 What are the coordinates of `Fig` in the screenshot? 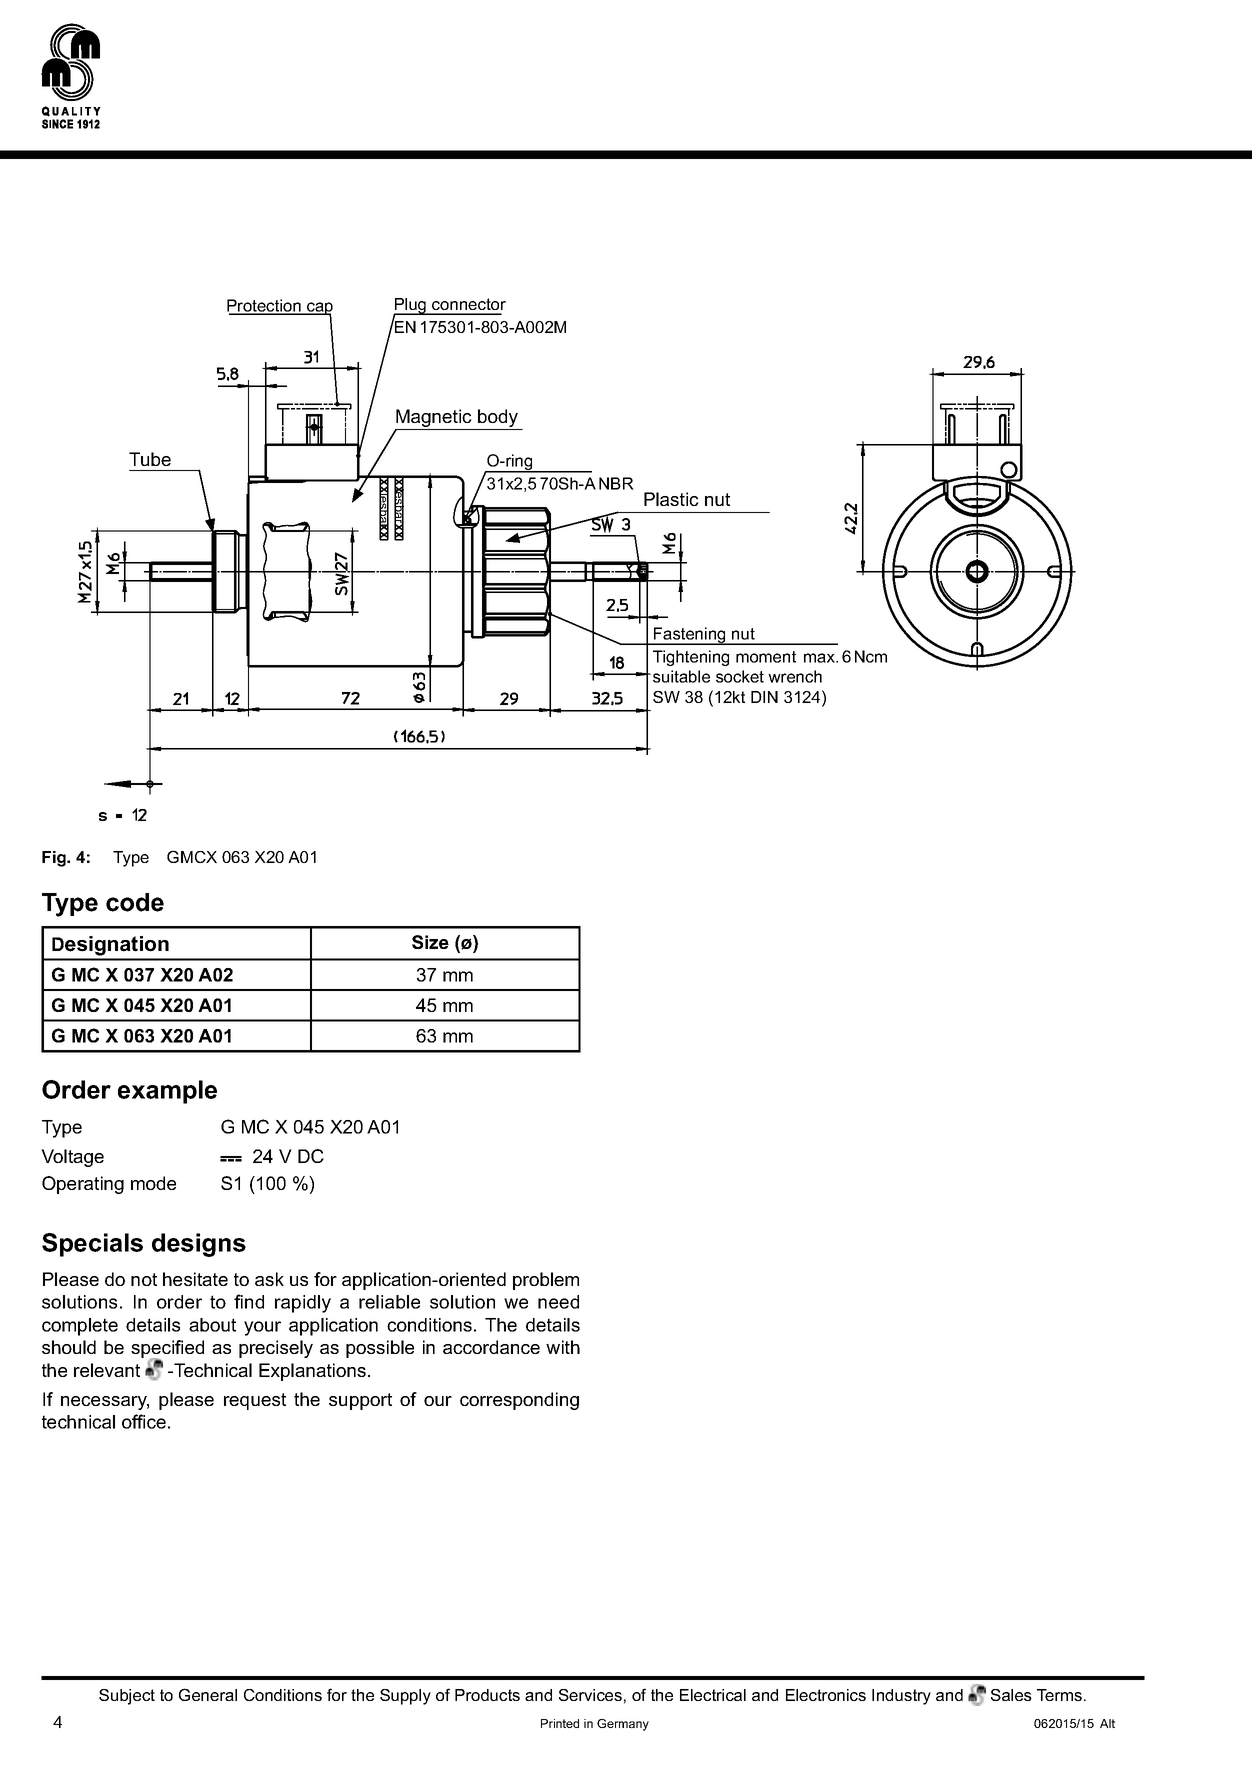 It's located at (55, 859).
